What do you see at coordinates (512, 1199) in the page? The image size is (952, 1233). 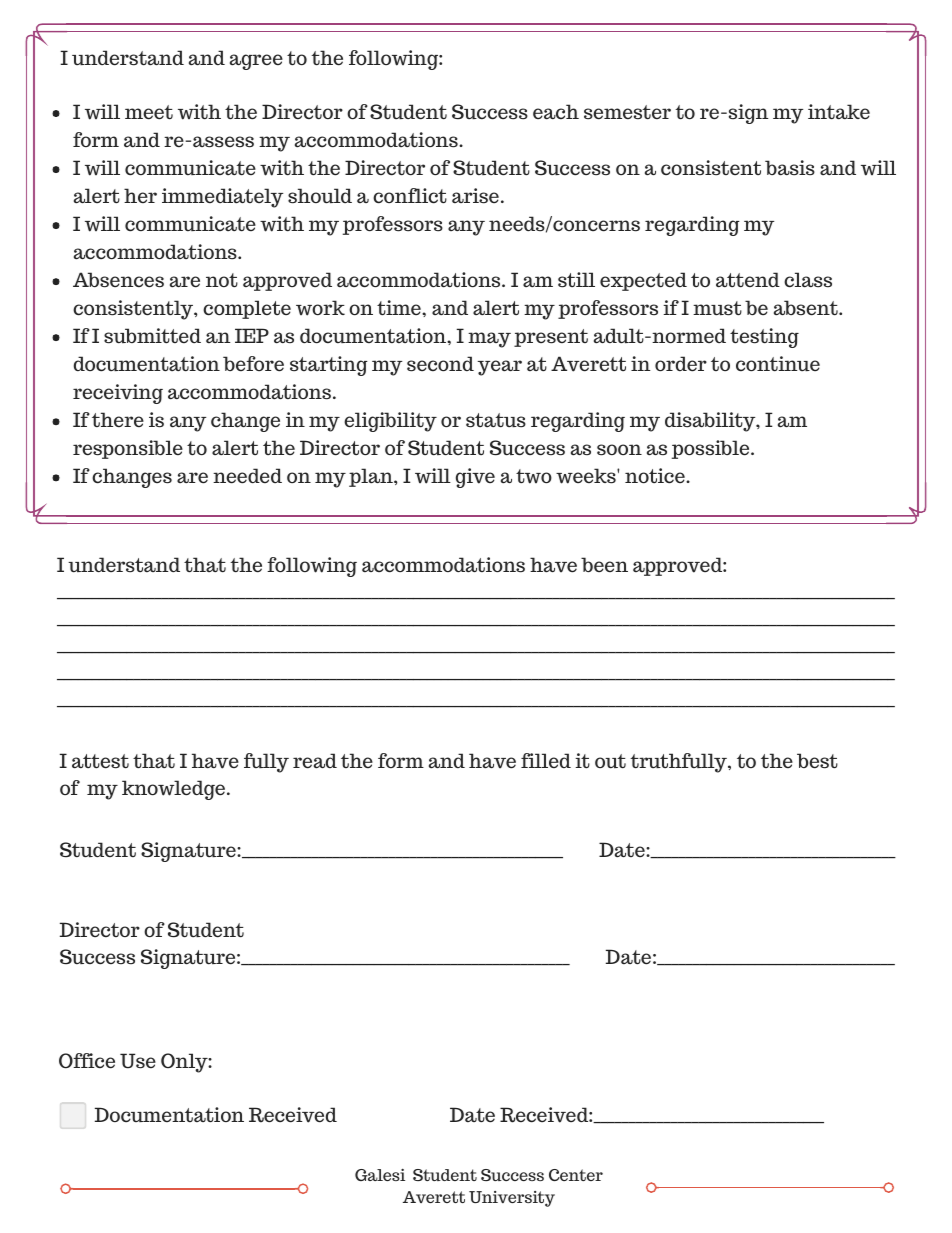 I see `University` at bounding box center [512, 1199].
